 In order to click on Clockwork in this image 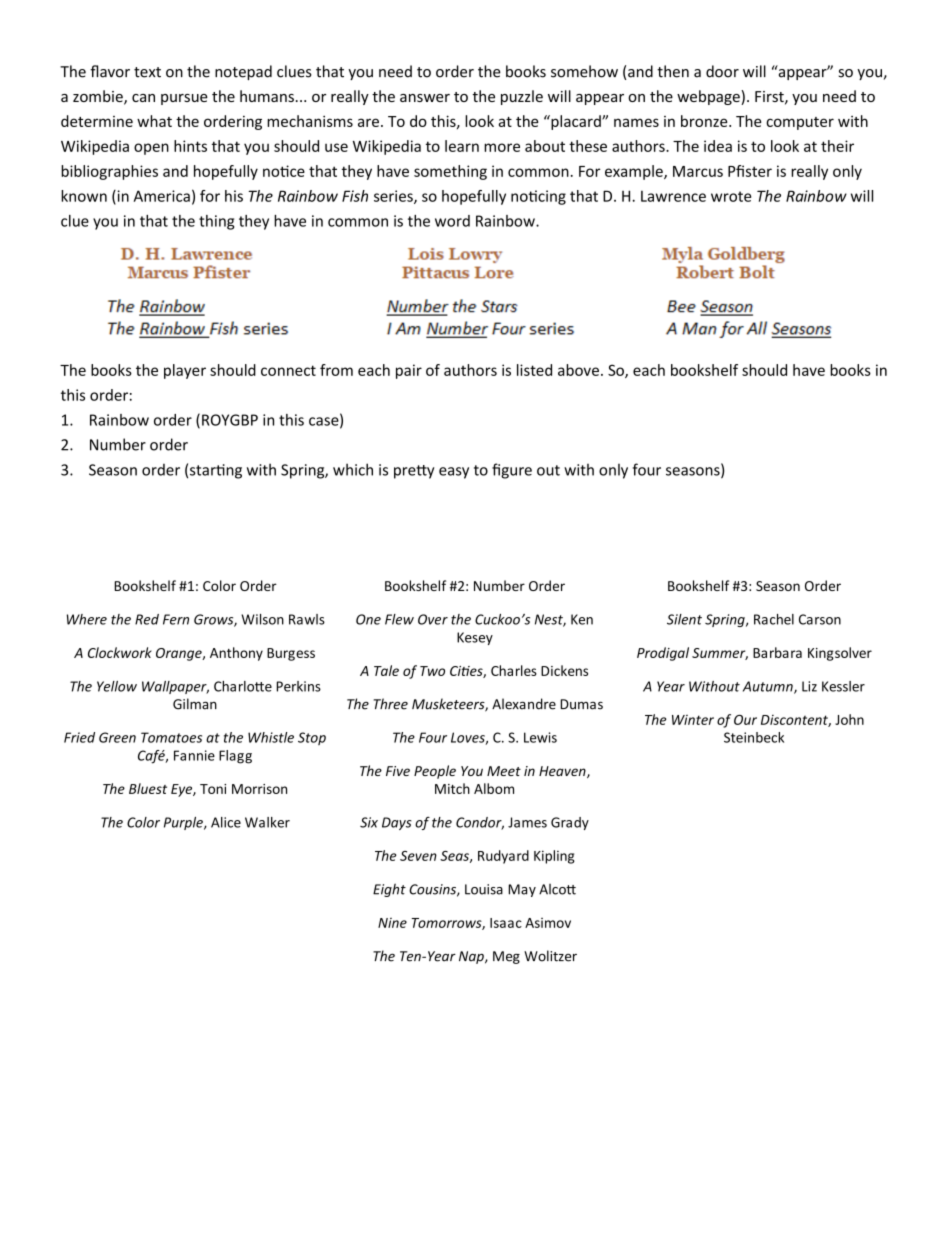, I will do `click(120, 652)`.
